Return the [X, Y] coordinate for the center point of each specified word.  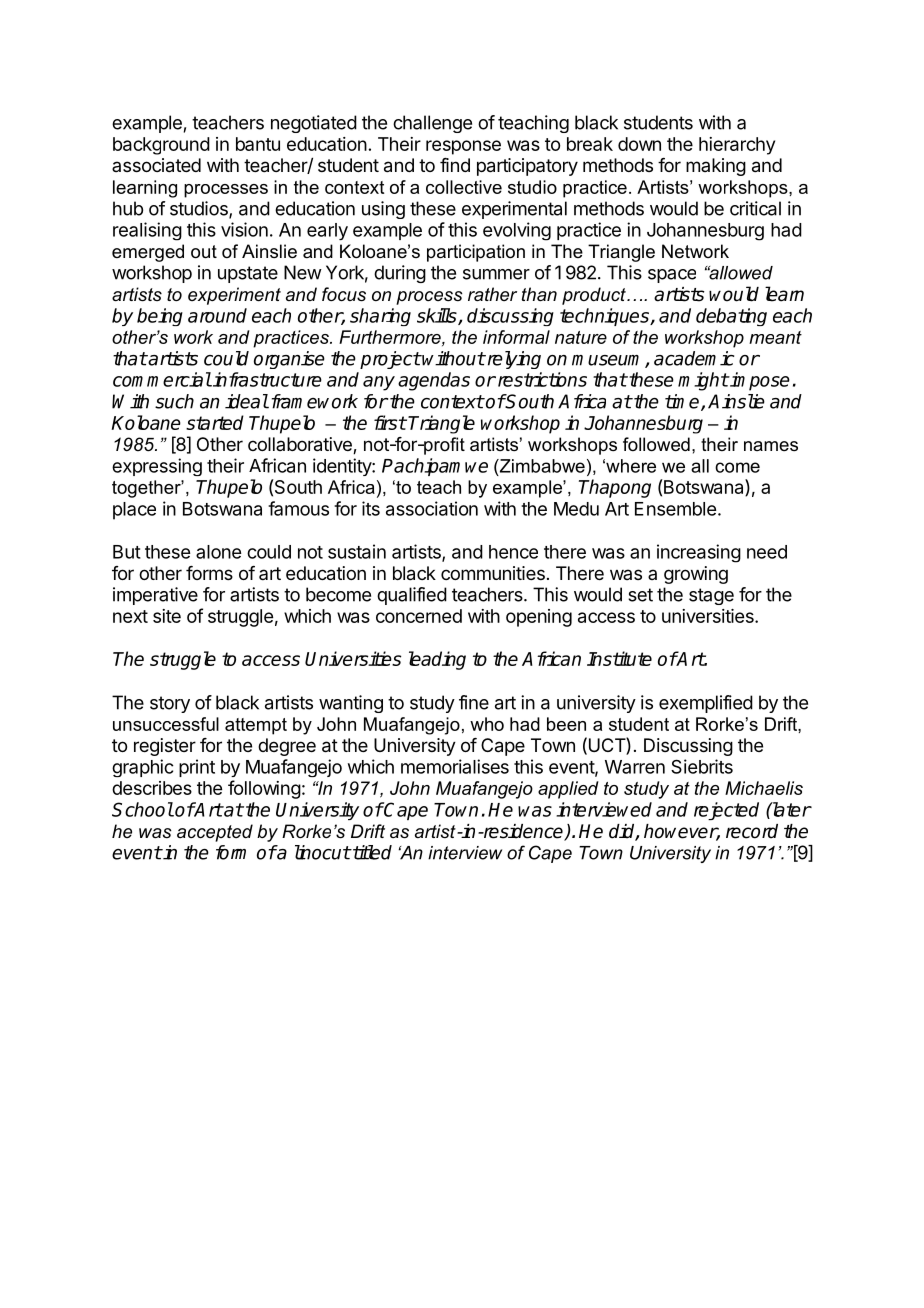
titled [371, 852]
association [432, 508]
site [167, 616]
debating [731, 317]
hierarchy [737, 146]
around [217, 315]
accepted [215, 833]
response [463, 147]
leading [437, 660]
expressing [157, 467]
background [161, 146]
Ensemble [675, 509]
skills [438, 316]
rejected [726, 811]
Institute [619, 658]
